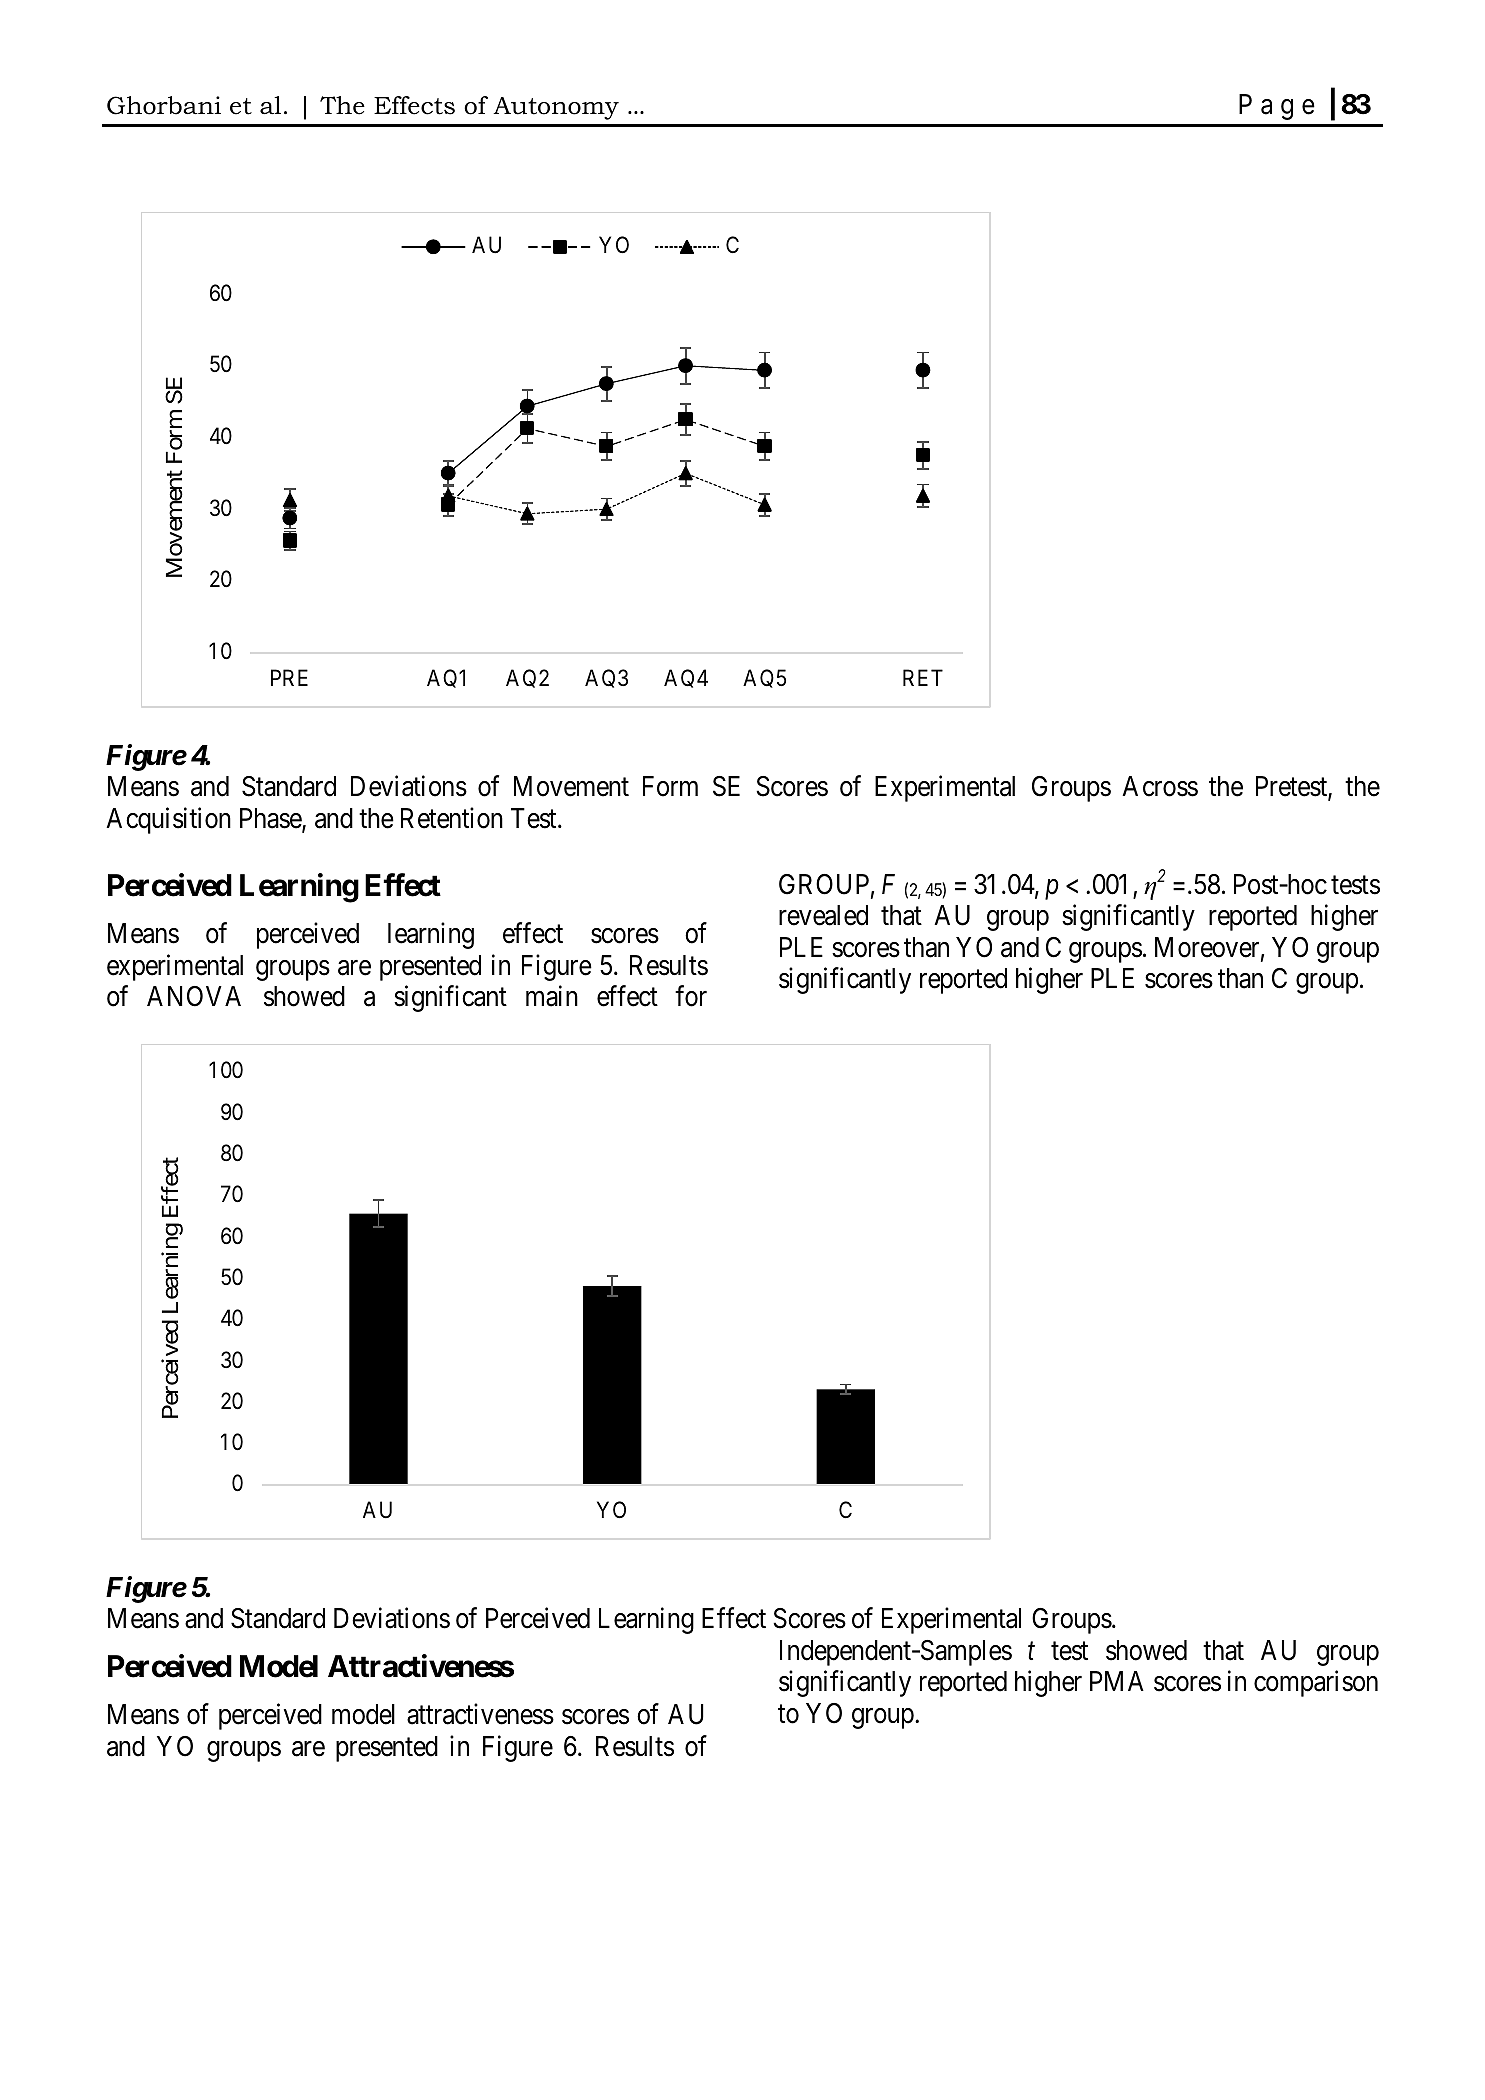 The image size is (1485, 2100). I want to click on comparison, so click(1316, 1684).
